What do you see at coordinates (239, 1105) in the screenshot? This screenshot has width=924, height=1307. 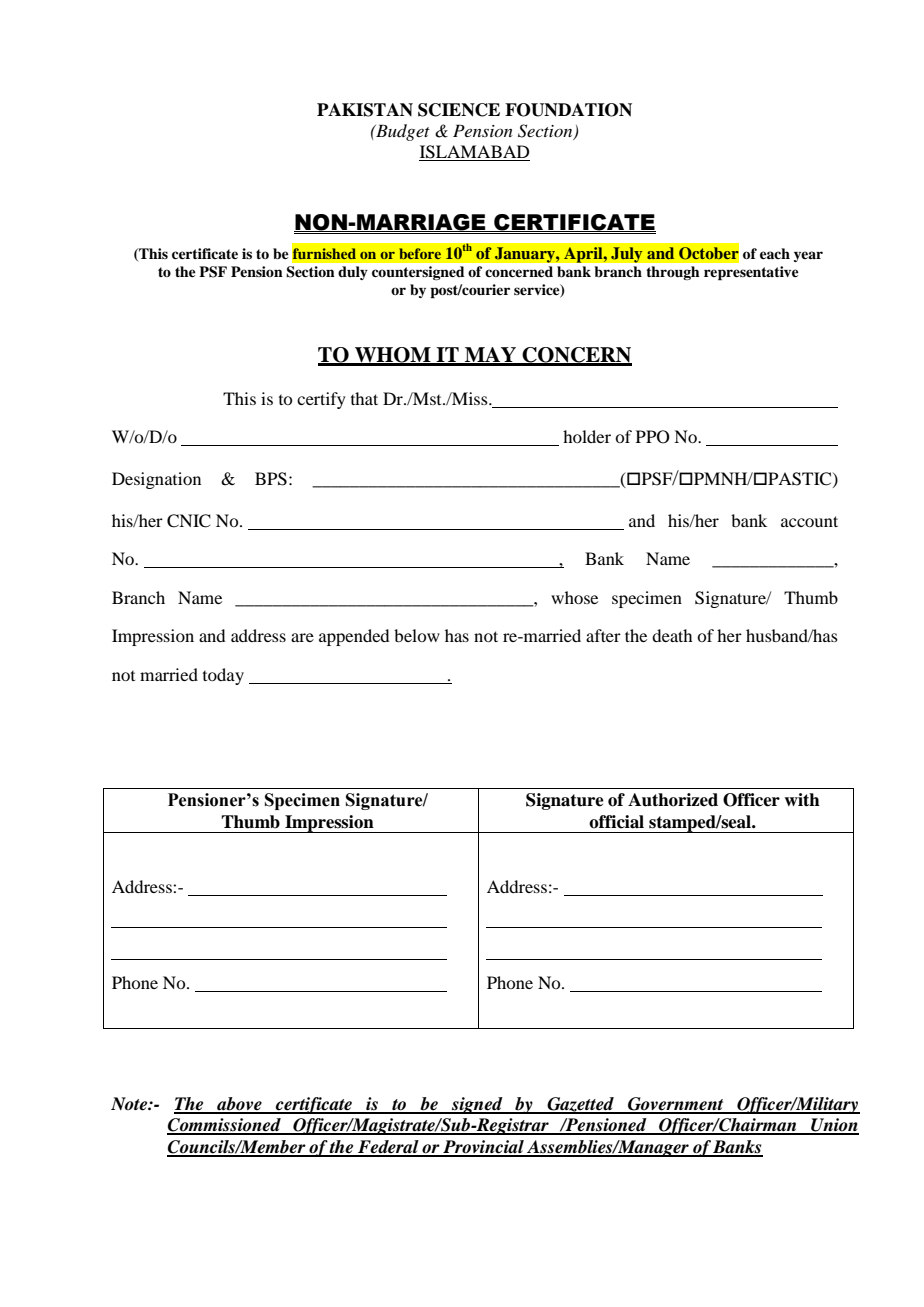 I see `above` at bounding box center [239, 1105].
